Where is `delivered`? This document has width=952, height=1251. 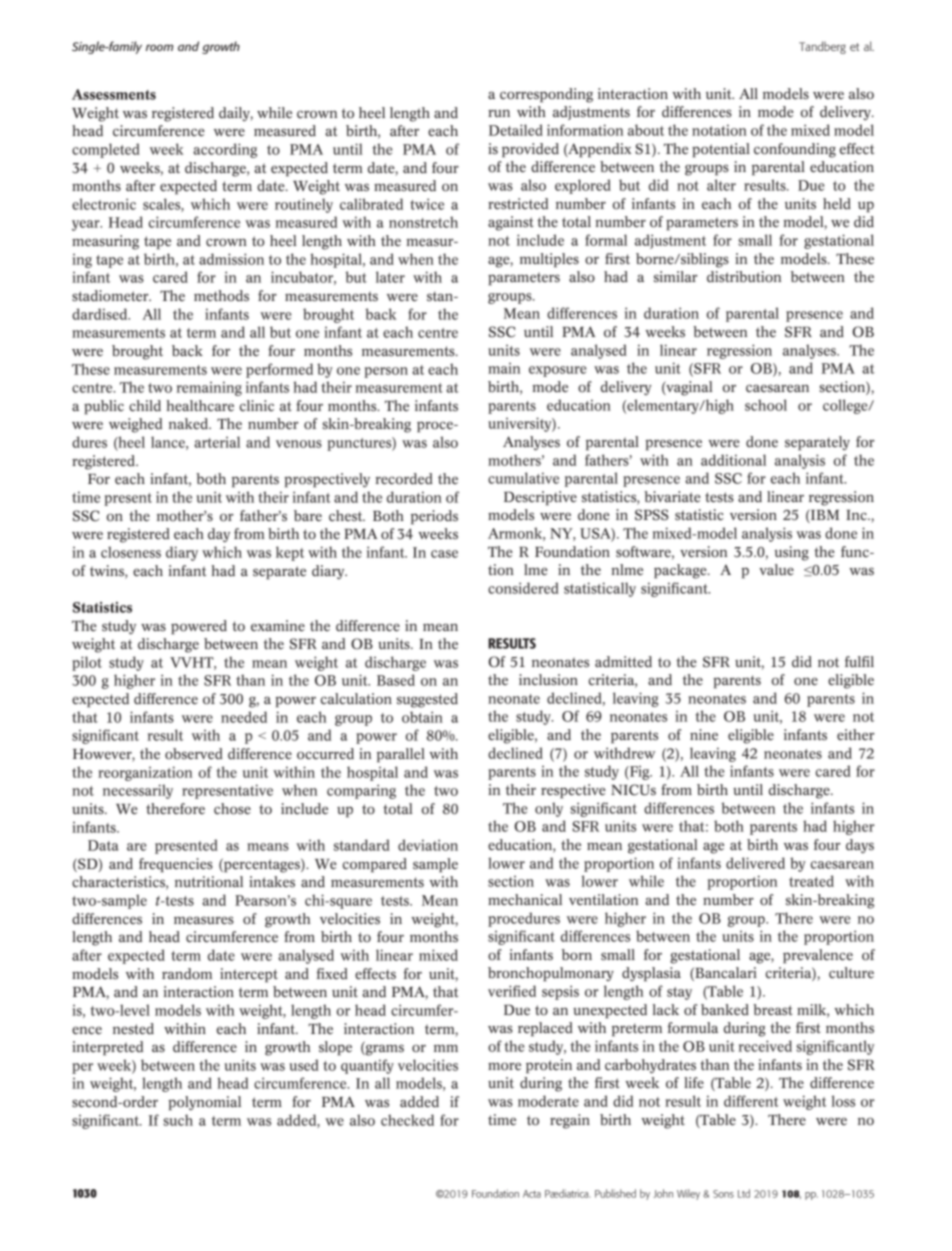 delivered is located at coordinates (755, 863).
